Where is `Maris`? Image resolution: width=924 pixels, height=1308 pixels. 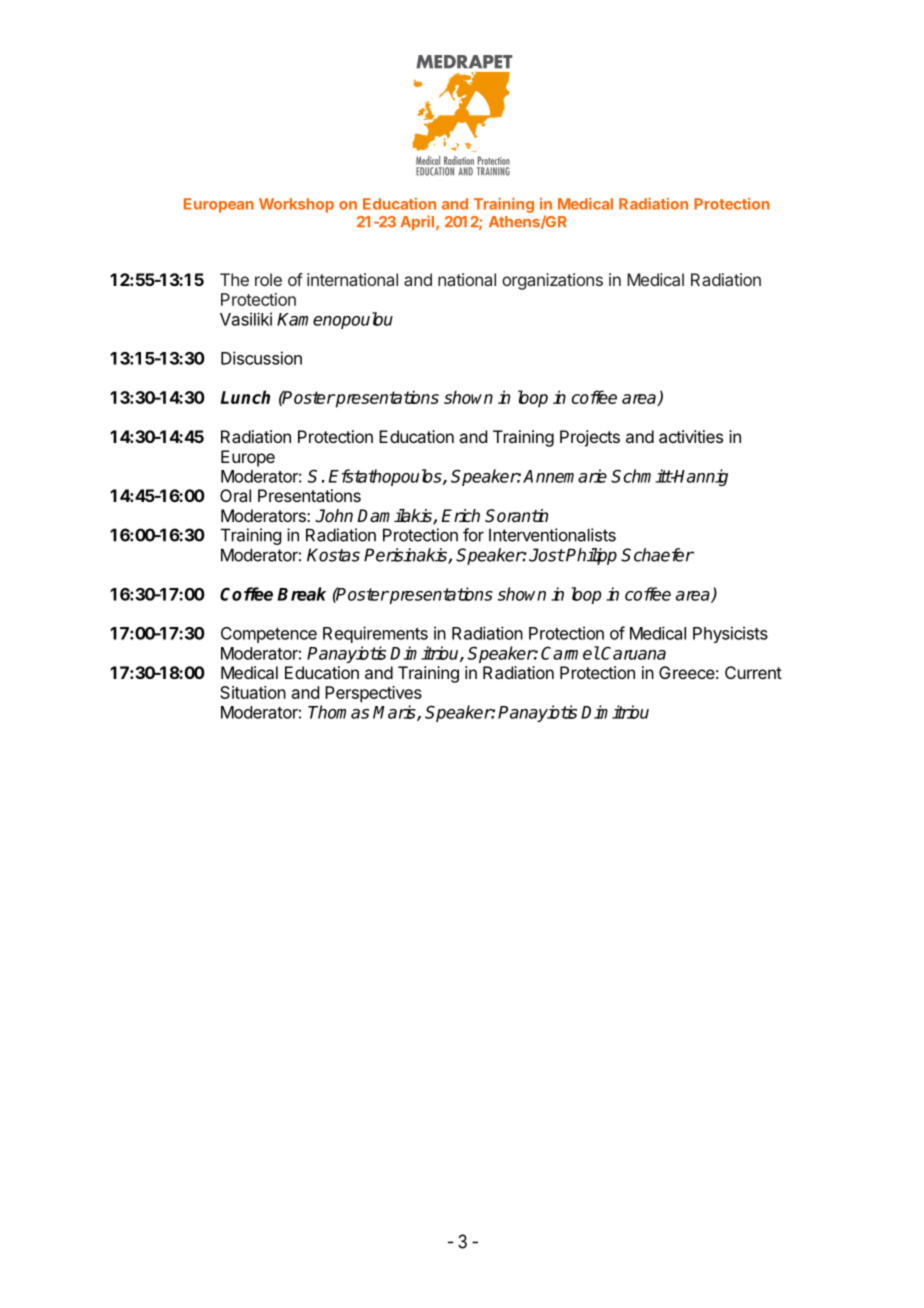
Maris is located at coordinates (395, 713).
